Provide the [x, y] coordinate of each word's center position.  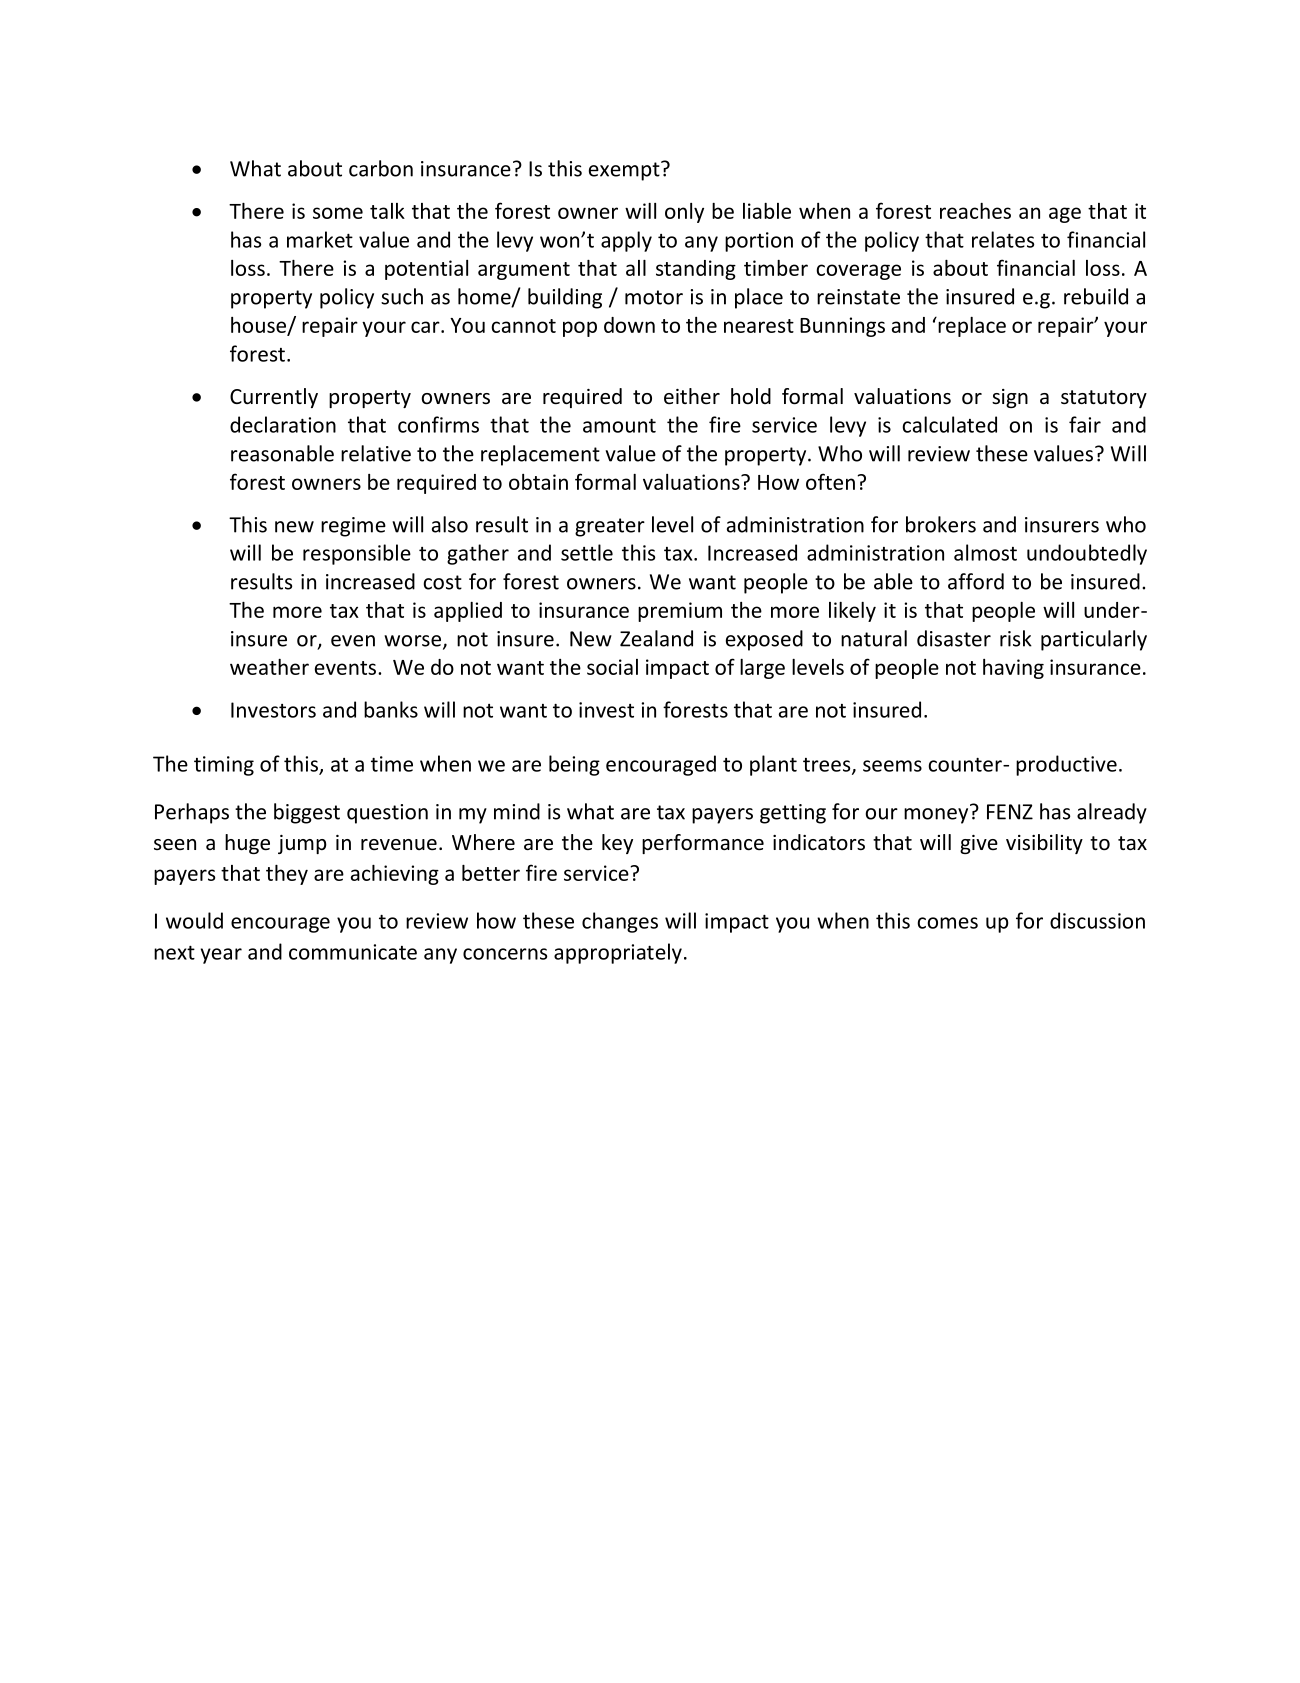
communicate [353, 952]
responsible [357, 554]
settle [587, 552]
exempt [625, 171]
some [338, 213]
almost [985, 552]
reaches [975, 211]
